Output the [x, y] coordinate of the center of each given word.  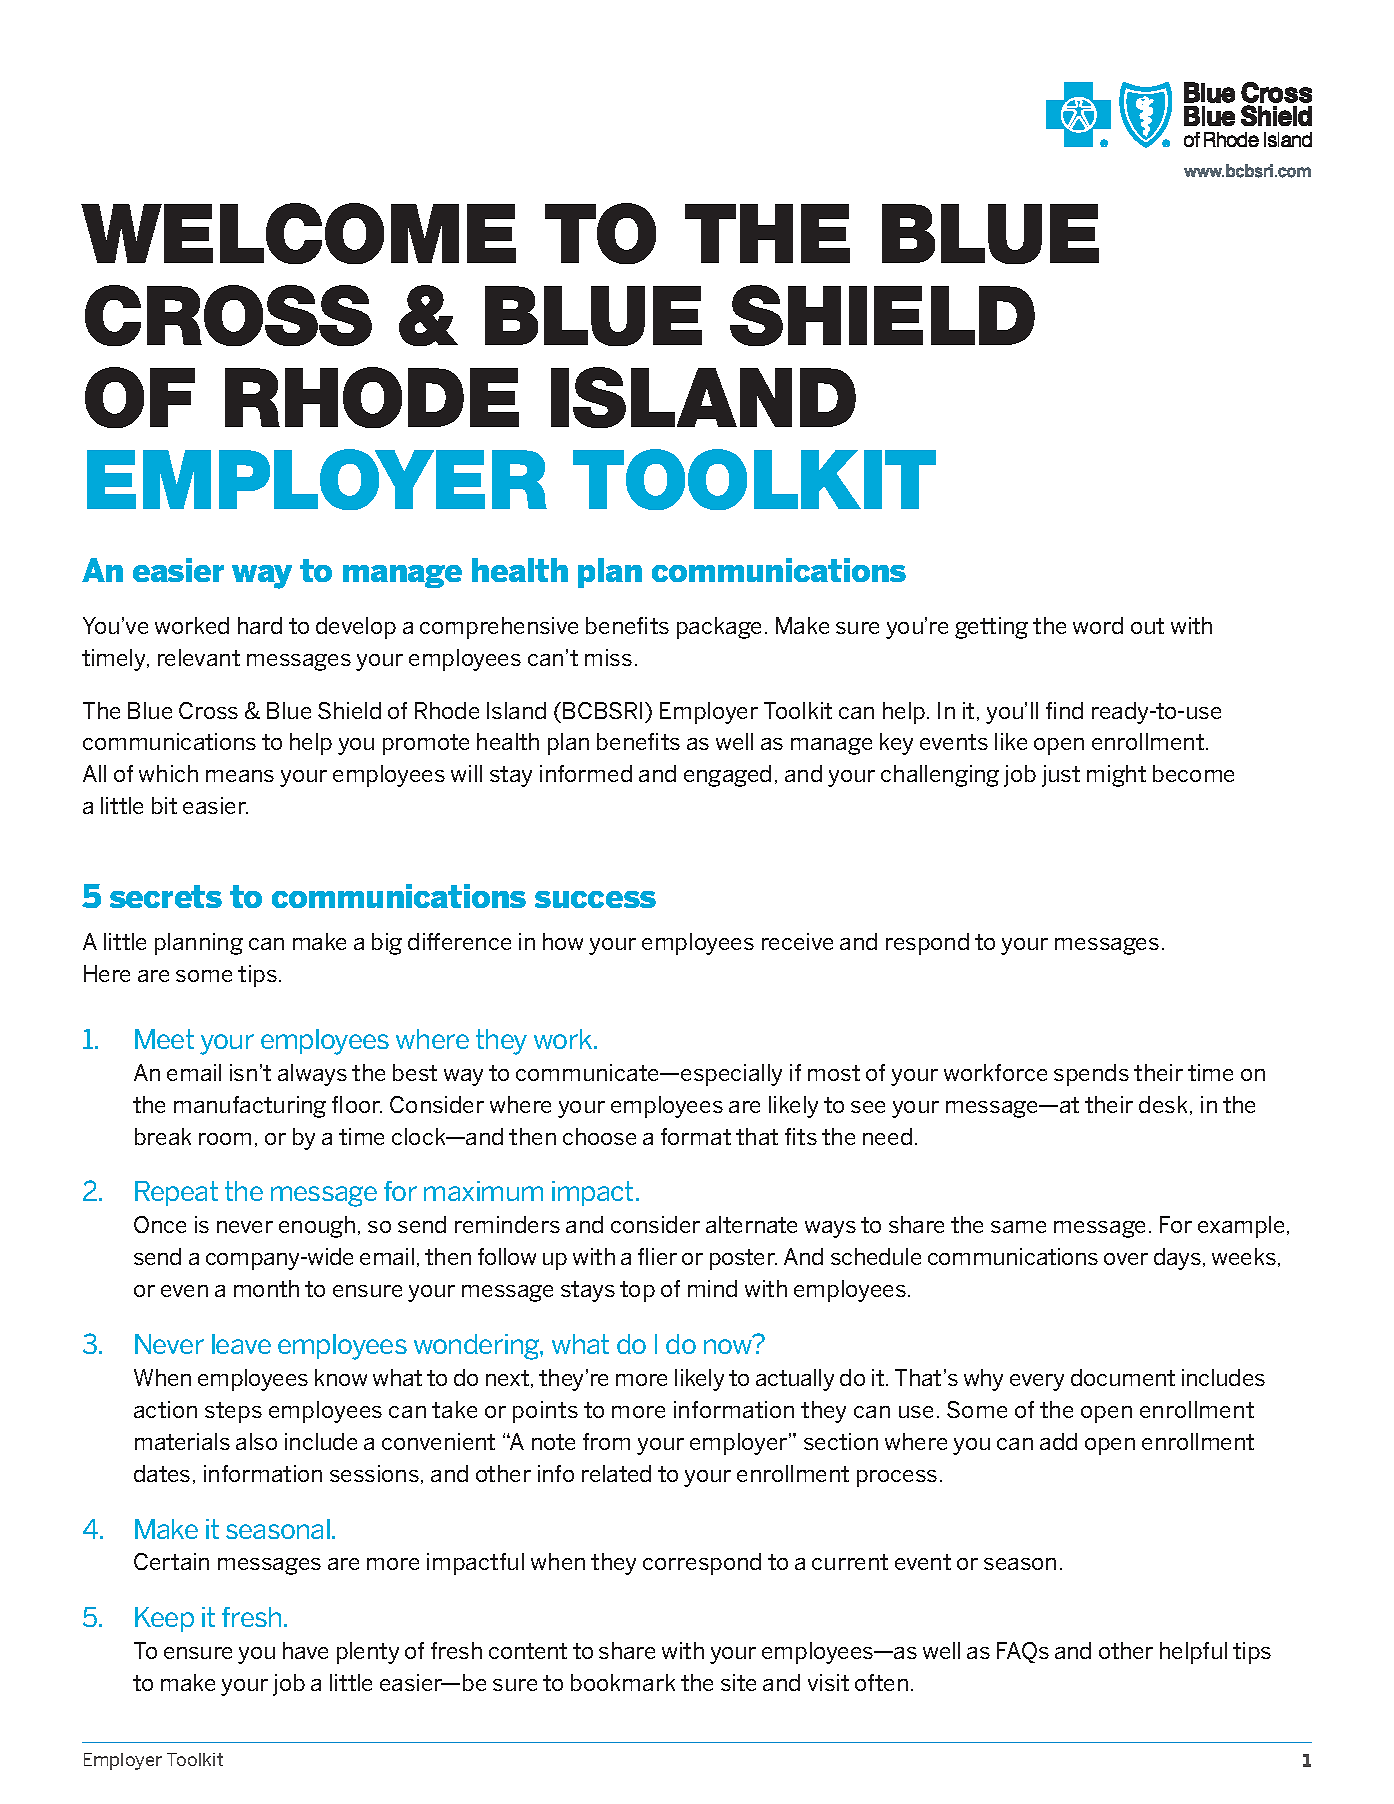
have [305, 1650]
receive [797, 941]
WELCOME [298, 233]
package [719, 628]
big [387, 944]
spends [1091, 1075]
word [1098, 625]
